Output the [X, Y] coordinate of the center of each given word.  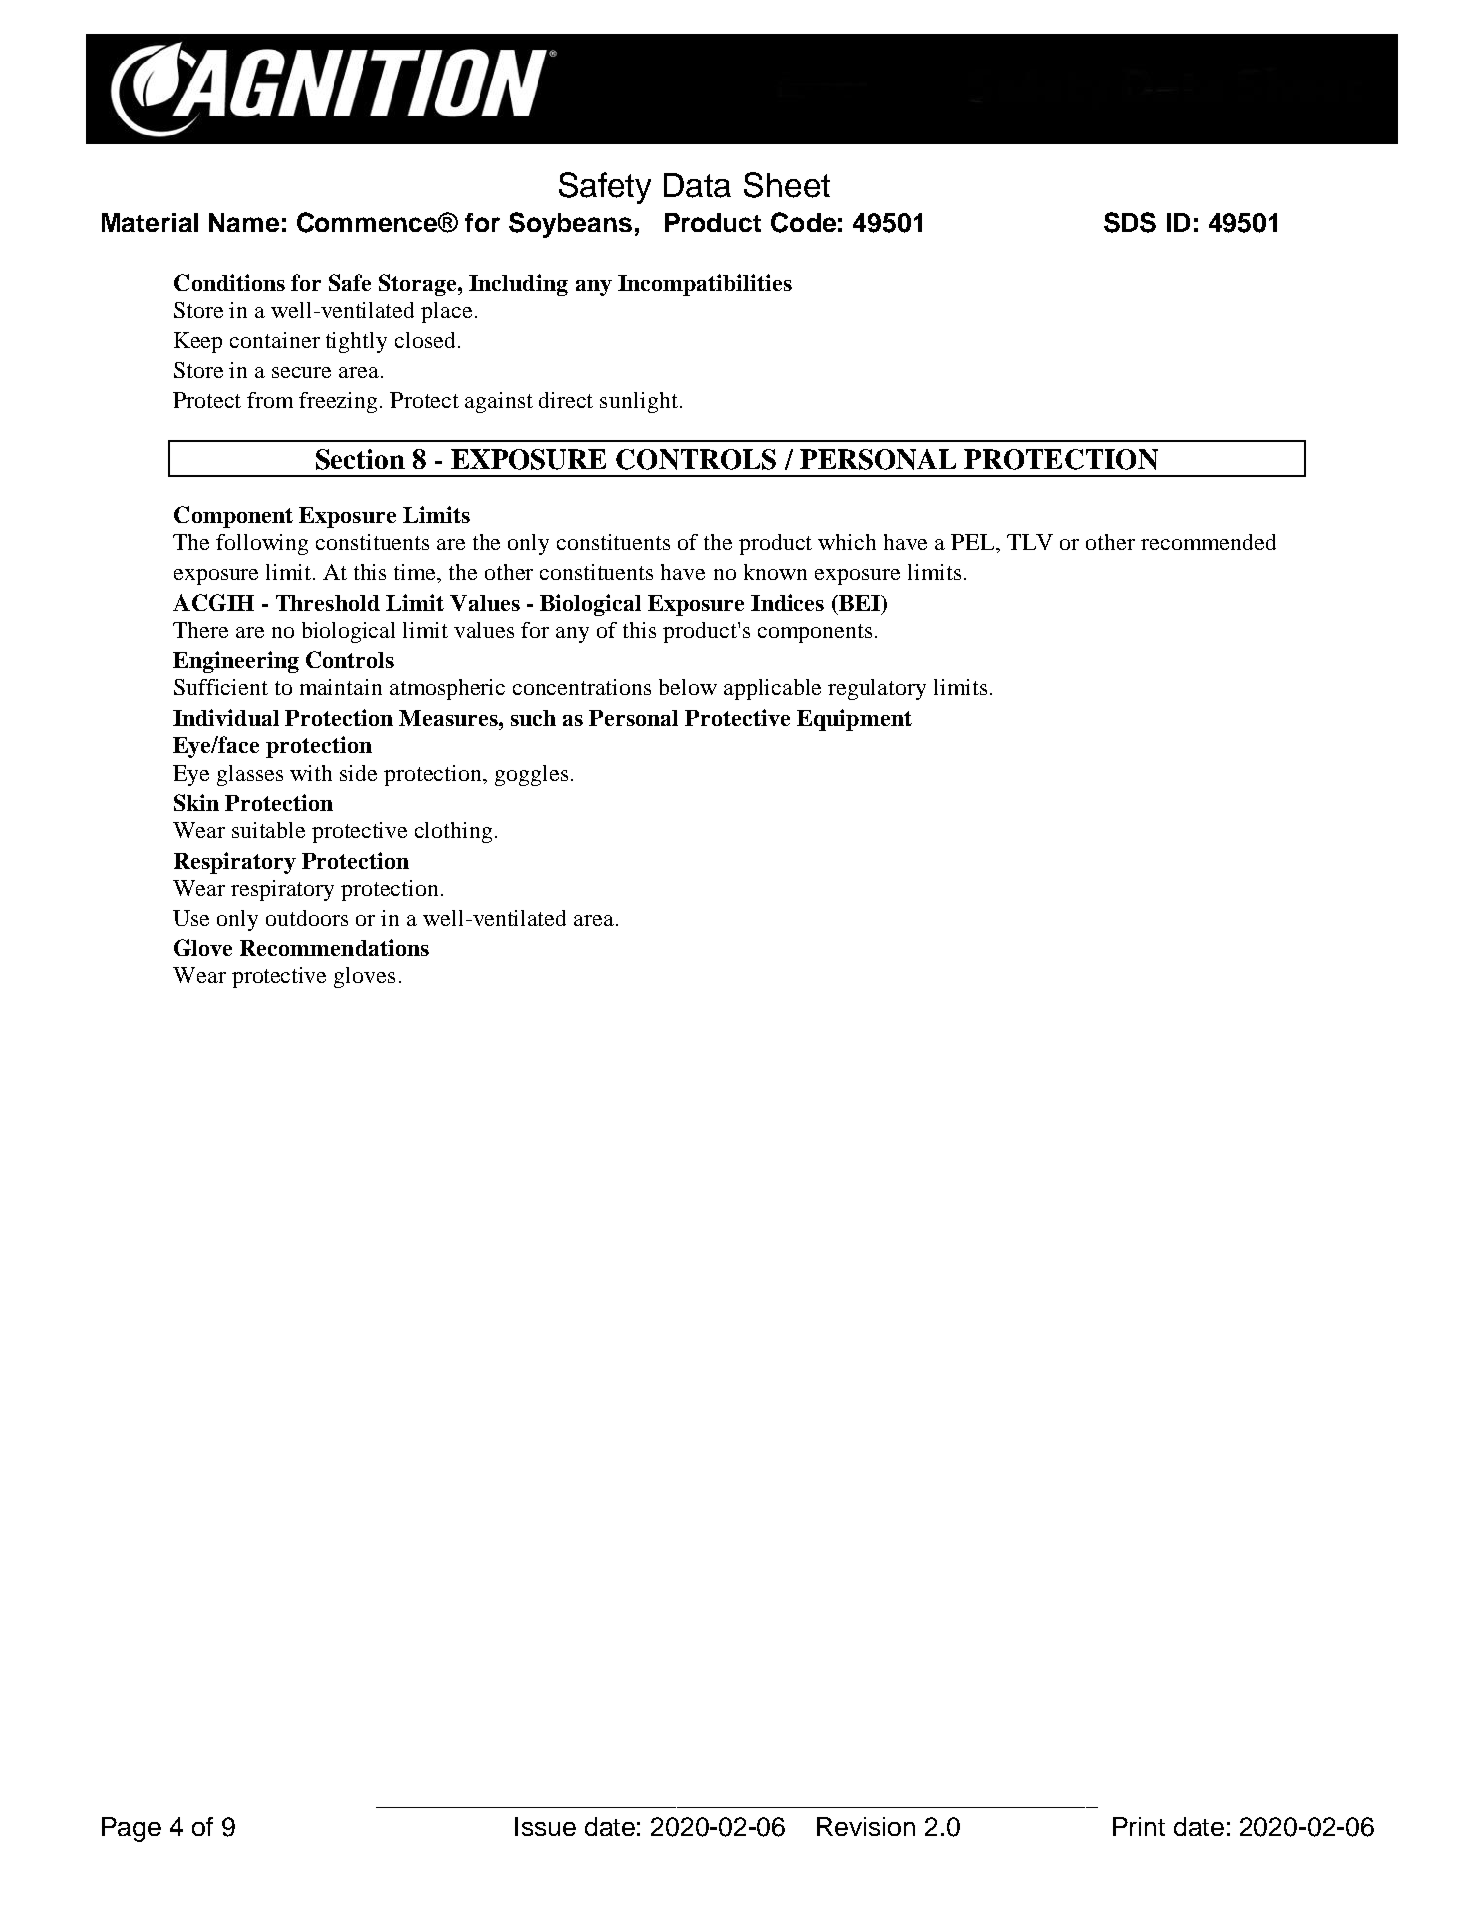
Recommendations [334, 947]
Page [131, 1829]
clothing [453, 832]
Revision [866, 1826]
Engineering [236, 662]
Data [697, 185]
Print [1139, 1826]
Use [191, 918]
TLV [1030, 542]
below [688, 687]
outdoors [307, 918]
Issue [545, 1826]
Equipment [854, 720]
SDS [1130, 222]
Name [244, 222]
